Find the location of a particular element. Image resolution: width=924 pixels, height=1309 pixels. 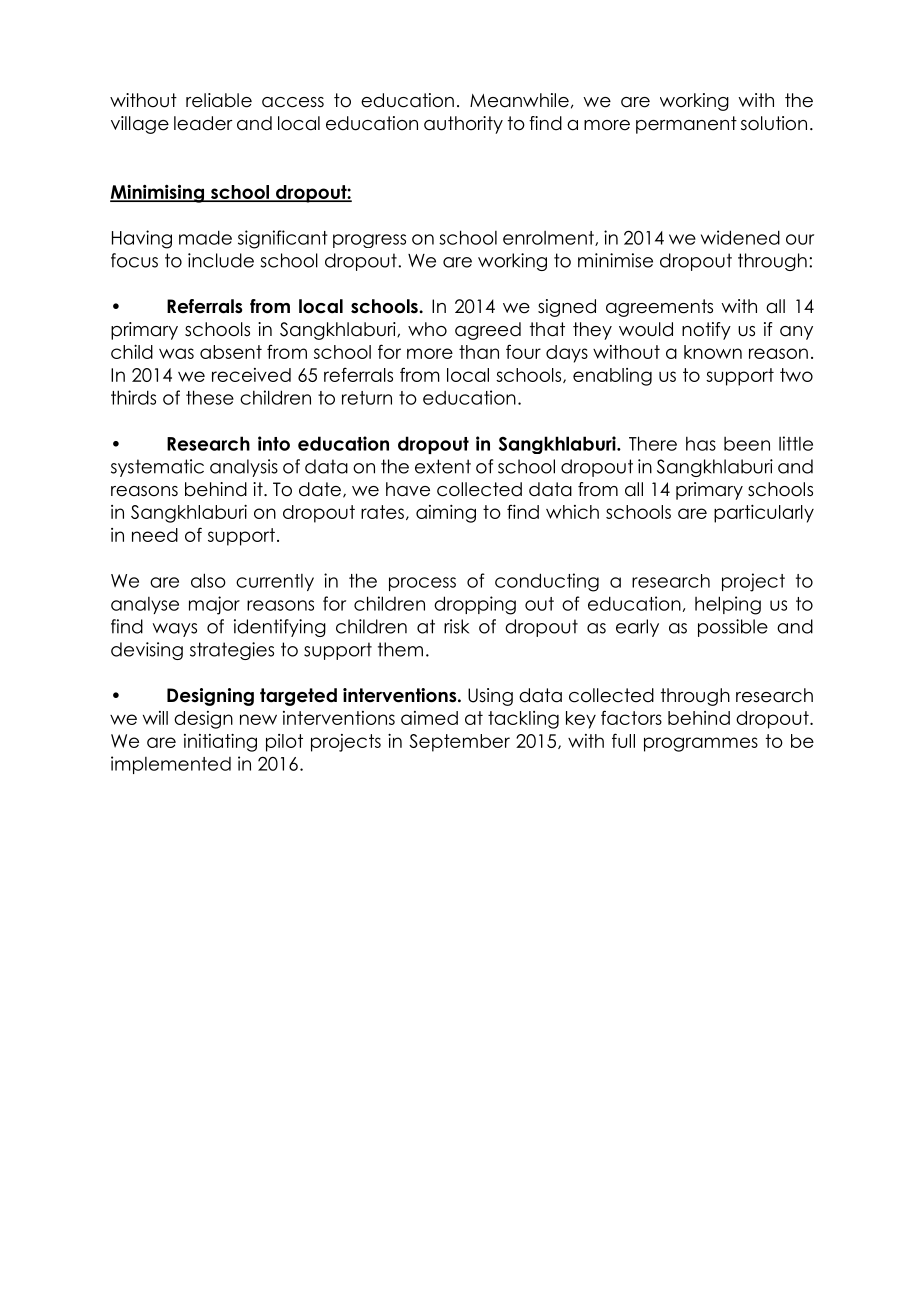

widened is located at coordinates (740, 237).
